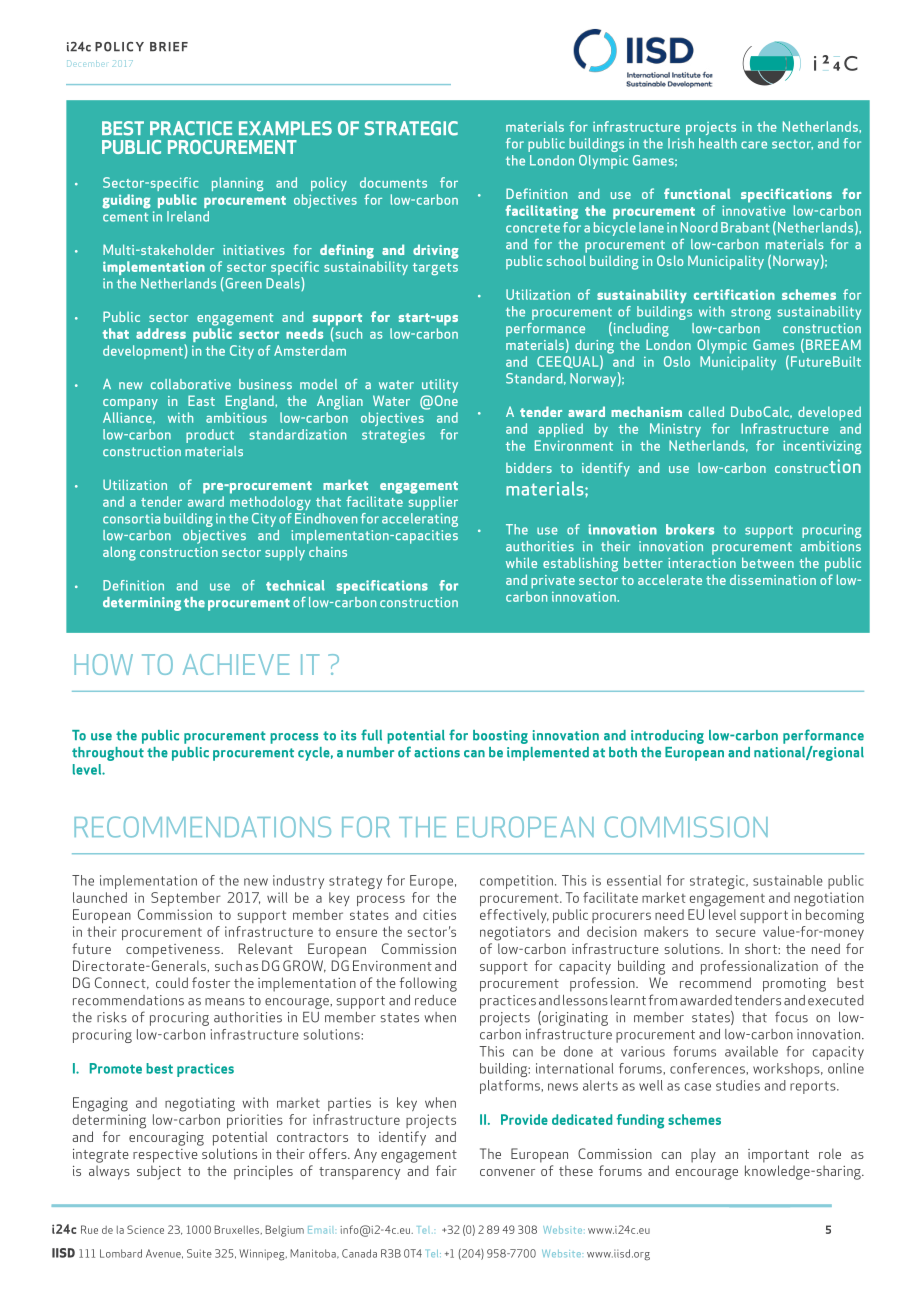  What do you see at coordinates (500, 737) in the screenshot?
I see `boosting` at bounding box center [500, 737].
